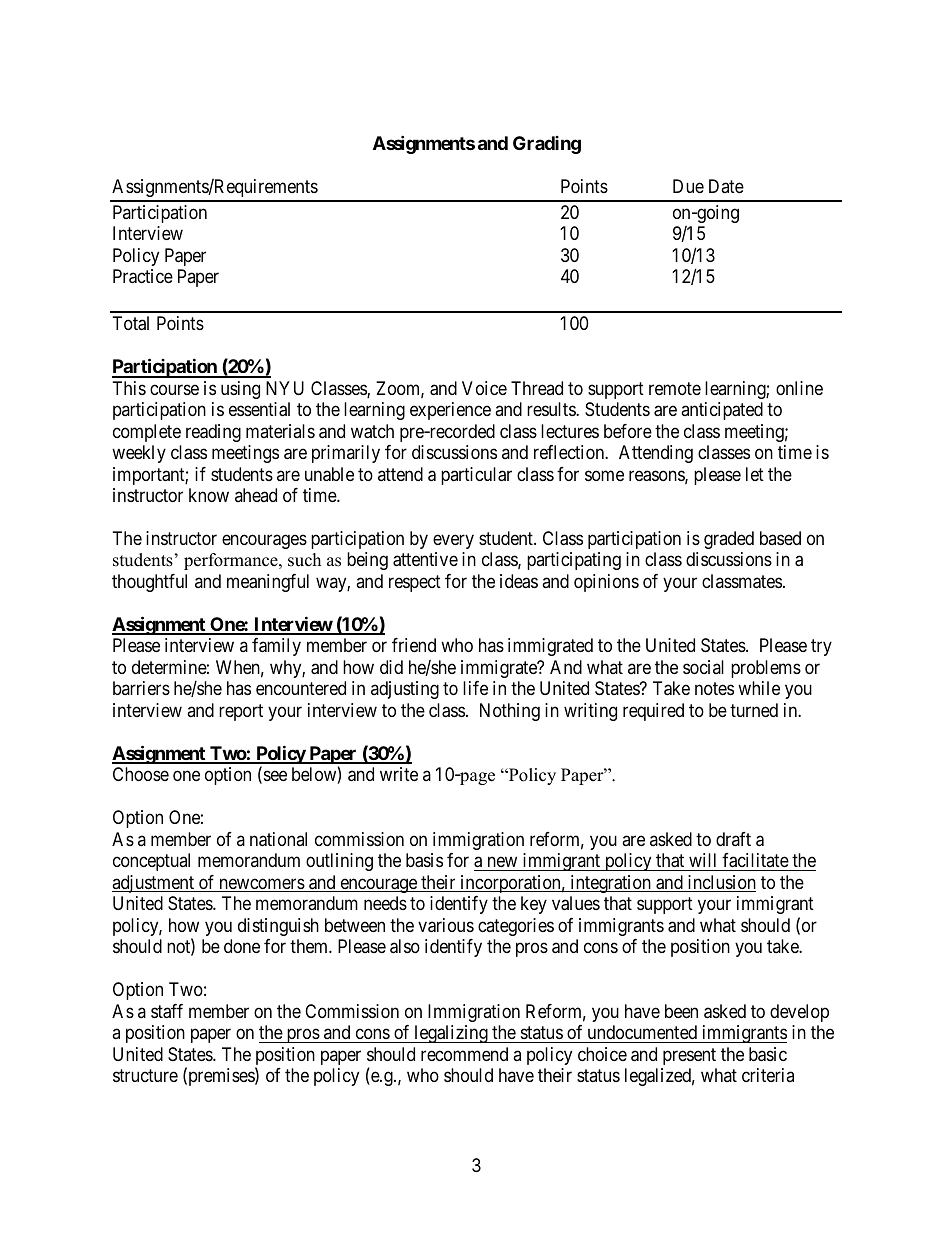 Image resolution: width=952 pixels, height=1233 pixels. Describe the element at coordinates (143, 276) in the page. I see `Practice` at that location.
